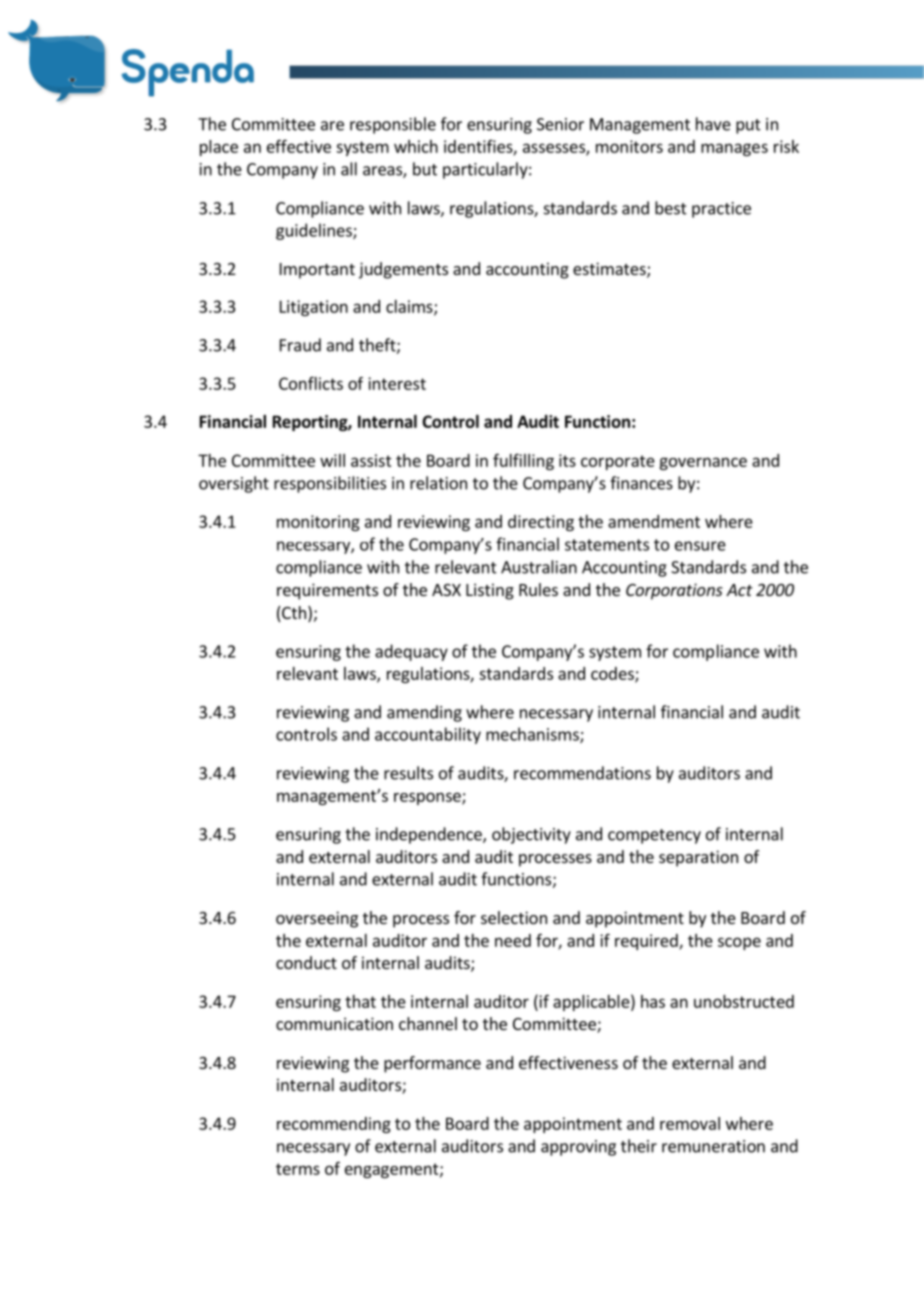  I want to click on requirements, so click(327, 591).
